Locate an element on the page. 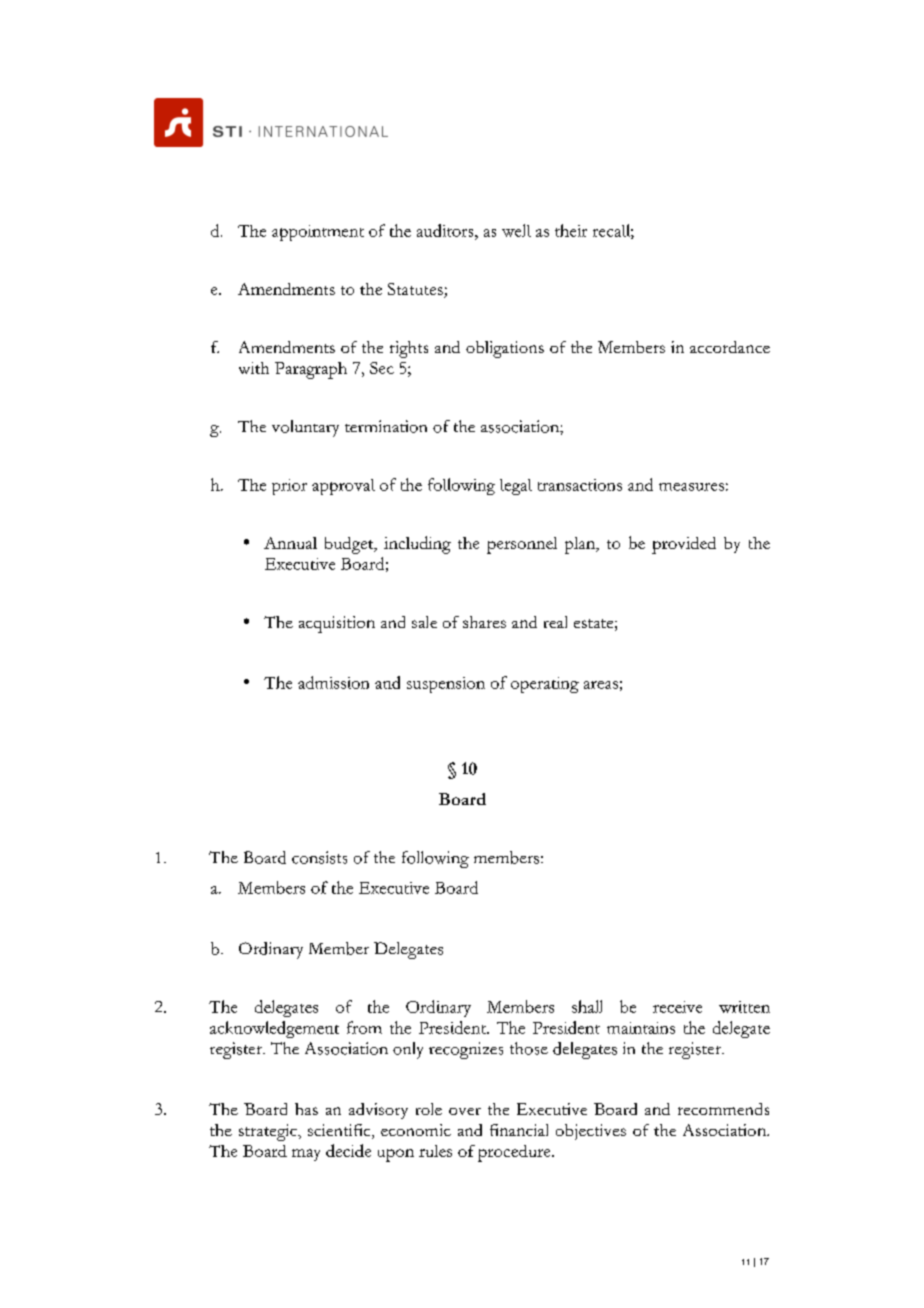 The width and height of the document is (924, 1308). areas is located at coordinates (601, 685).
